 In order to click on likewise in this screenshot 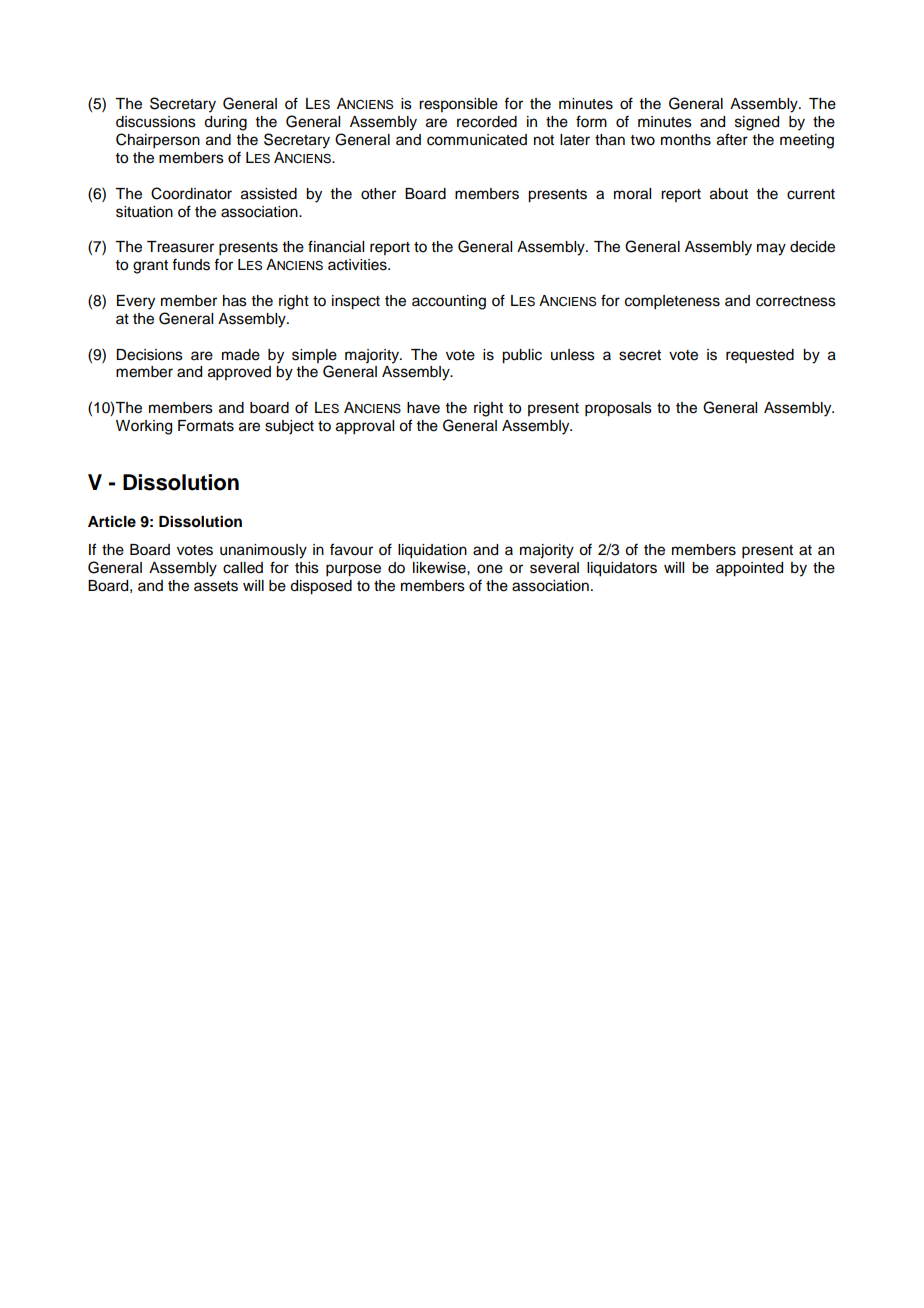, I will do `click(440, 568)`.
